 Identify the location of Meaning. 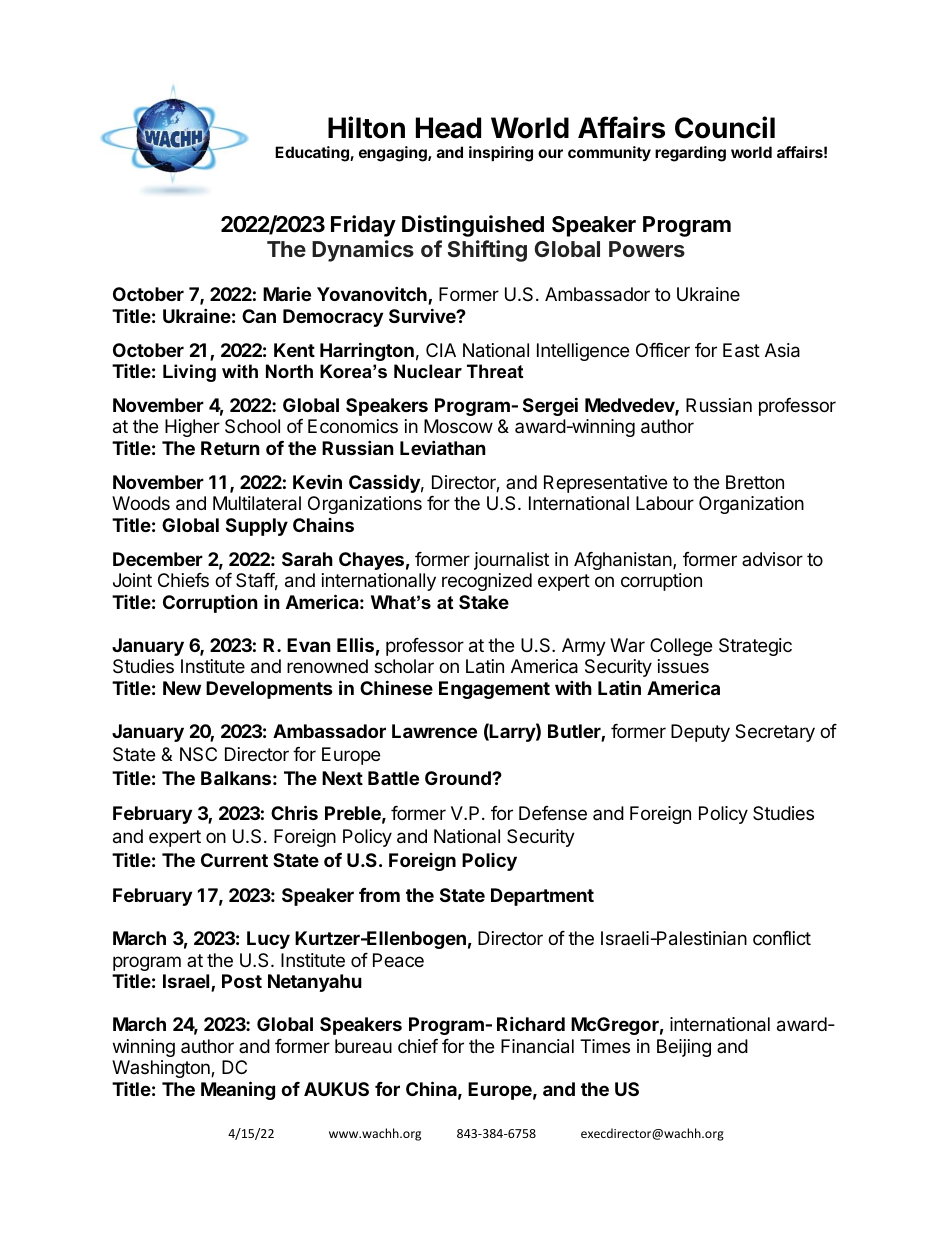
(238, 1090).
